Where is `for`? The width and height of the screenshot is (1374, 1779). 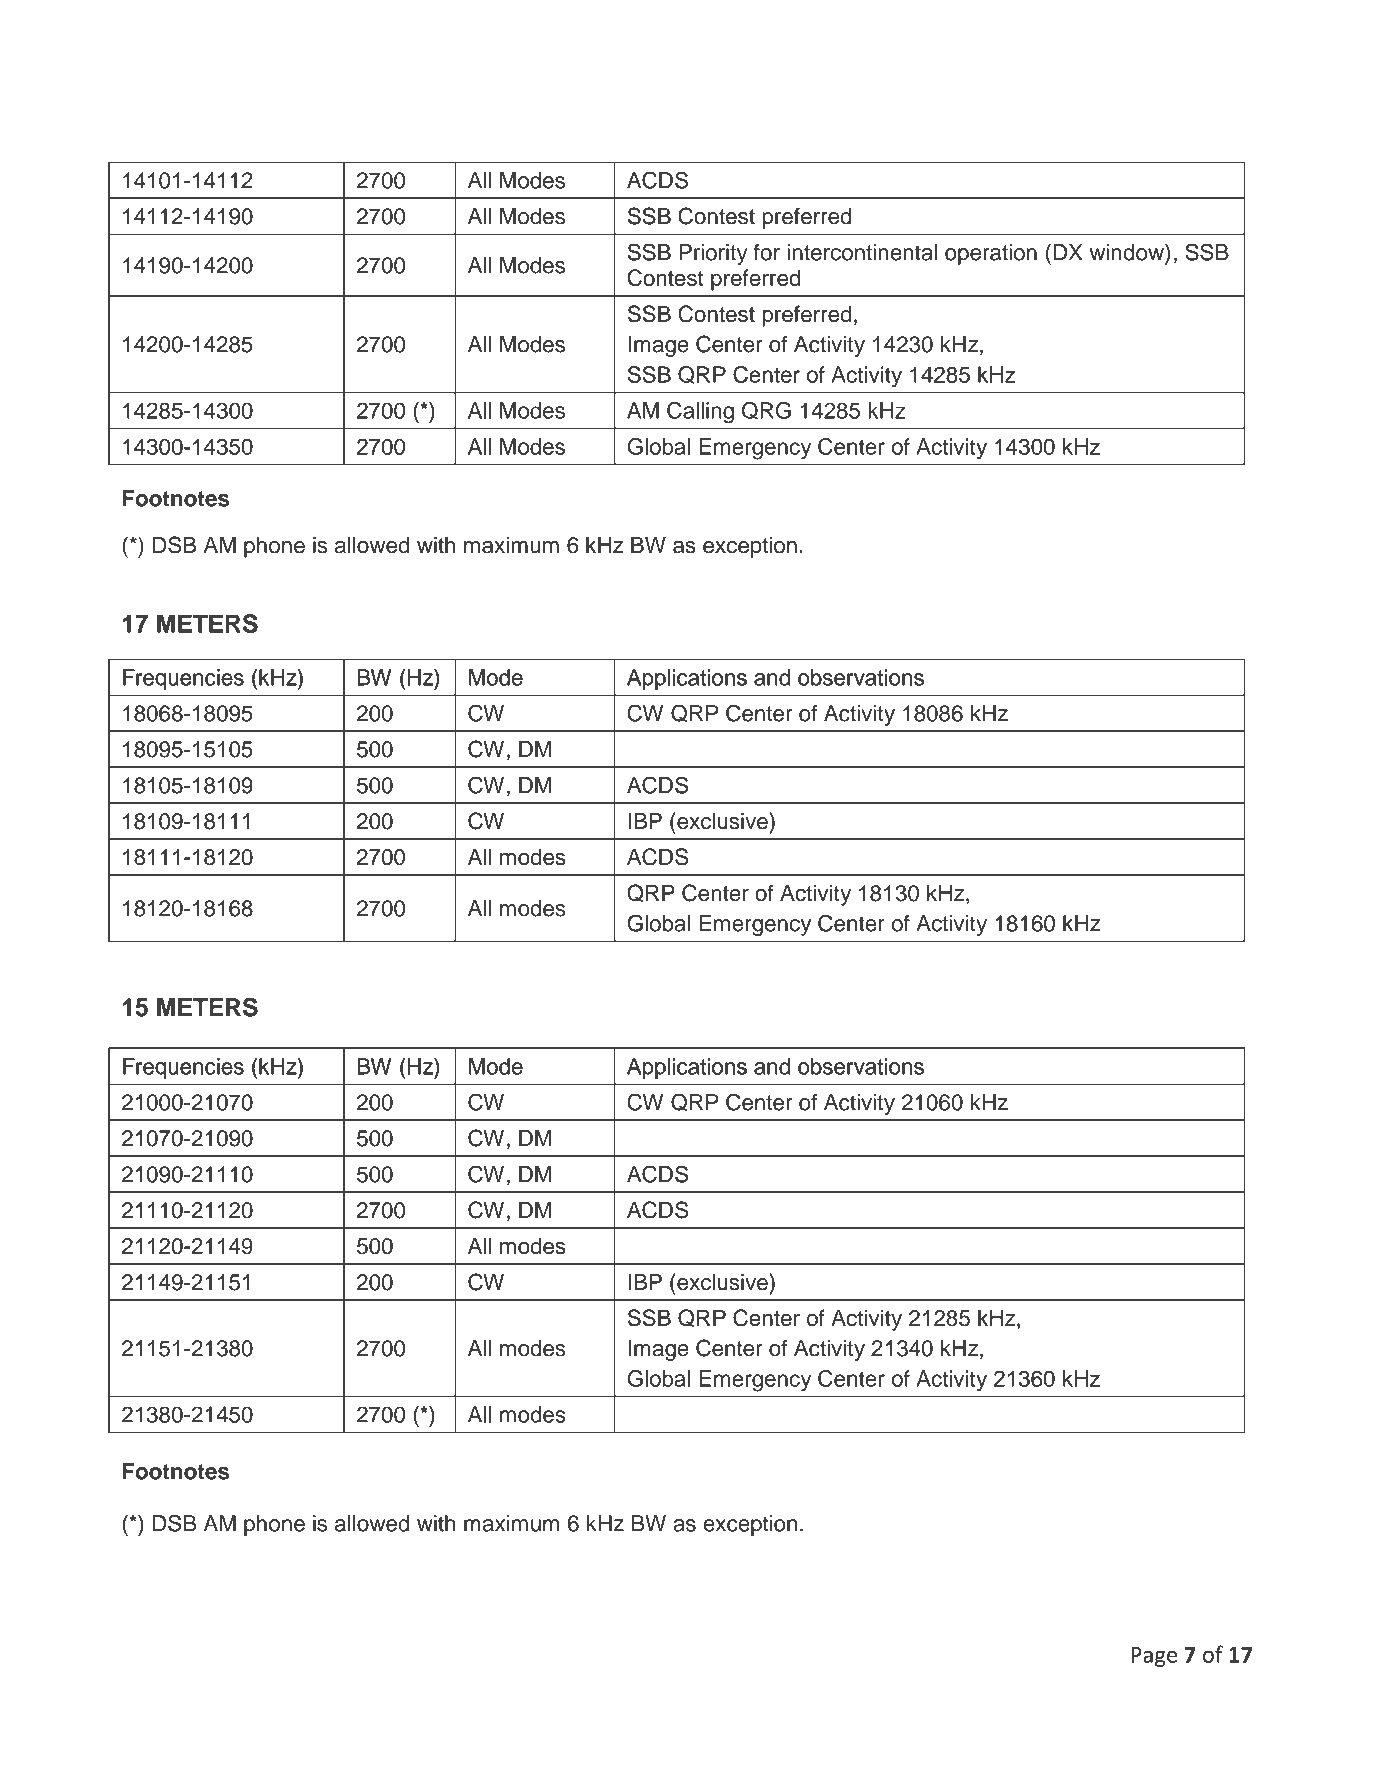
for is located at coordinates (767, 252).
